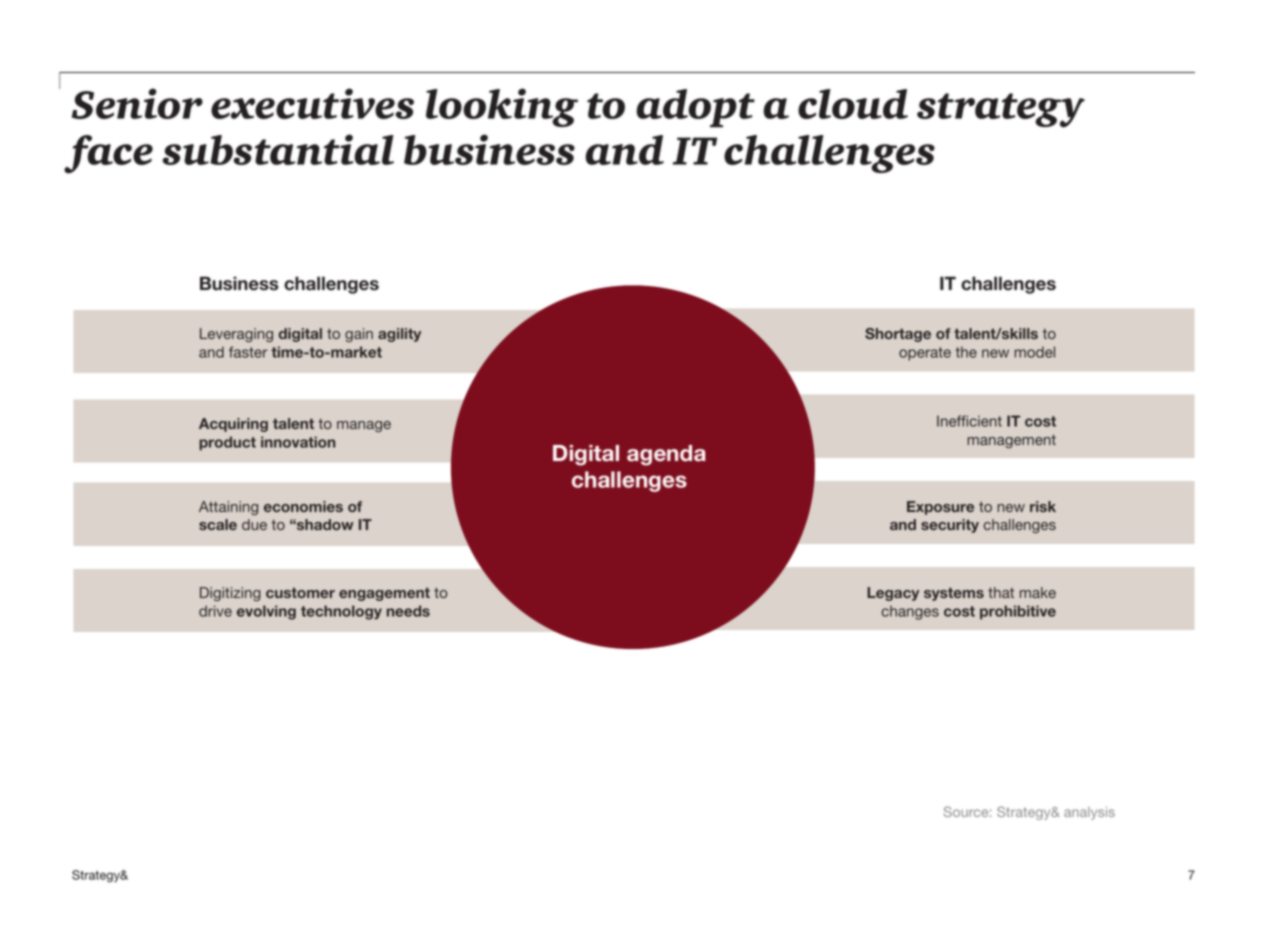 The image size is (1267, 952). I want to click on analysis, so click(1089, 813).
